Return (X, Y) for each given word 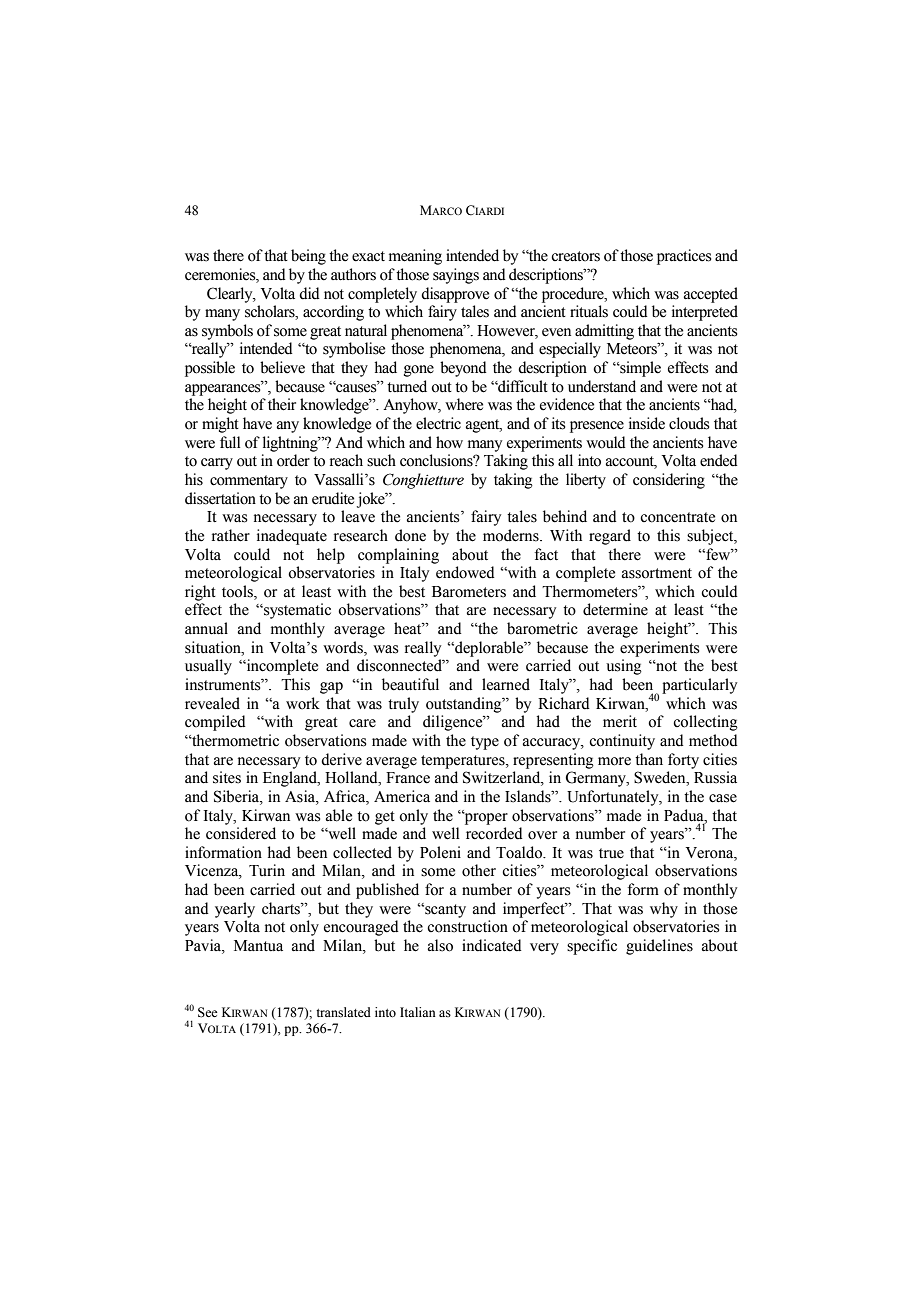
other (479, 870)
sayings (456, 276)
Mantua (258, 946)
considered (241, 833)
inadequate (292, 537)
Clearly (231, 295)
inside (647, 423)
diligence (454, 723)
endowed (465, 572)
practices (684, 257)
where (464, 404)
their (282, 404)
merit (620, 721)
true (611, 853)
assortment (657, 573)
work (303, 703)
